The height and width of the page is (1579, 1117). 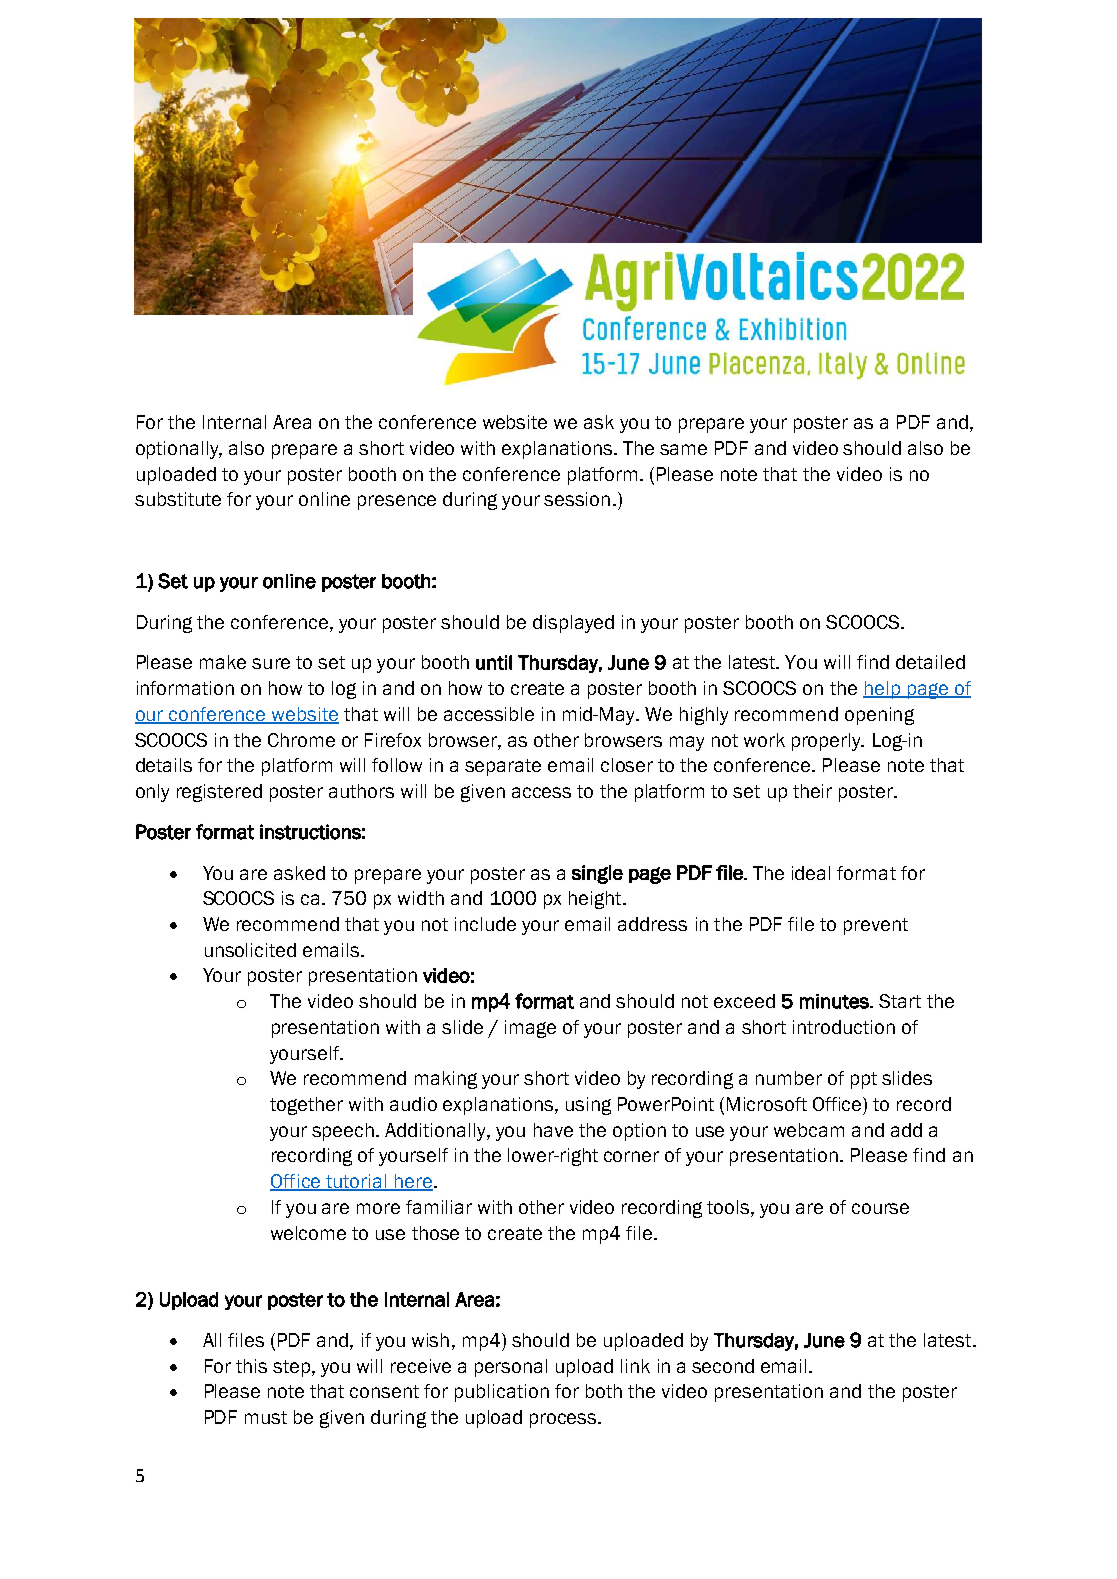 I want to click on their, so click(x=812, y=791).
